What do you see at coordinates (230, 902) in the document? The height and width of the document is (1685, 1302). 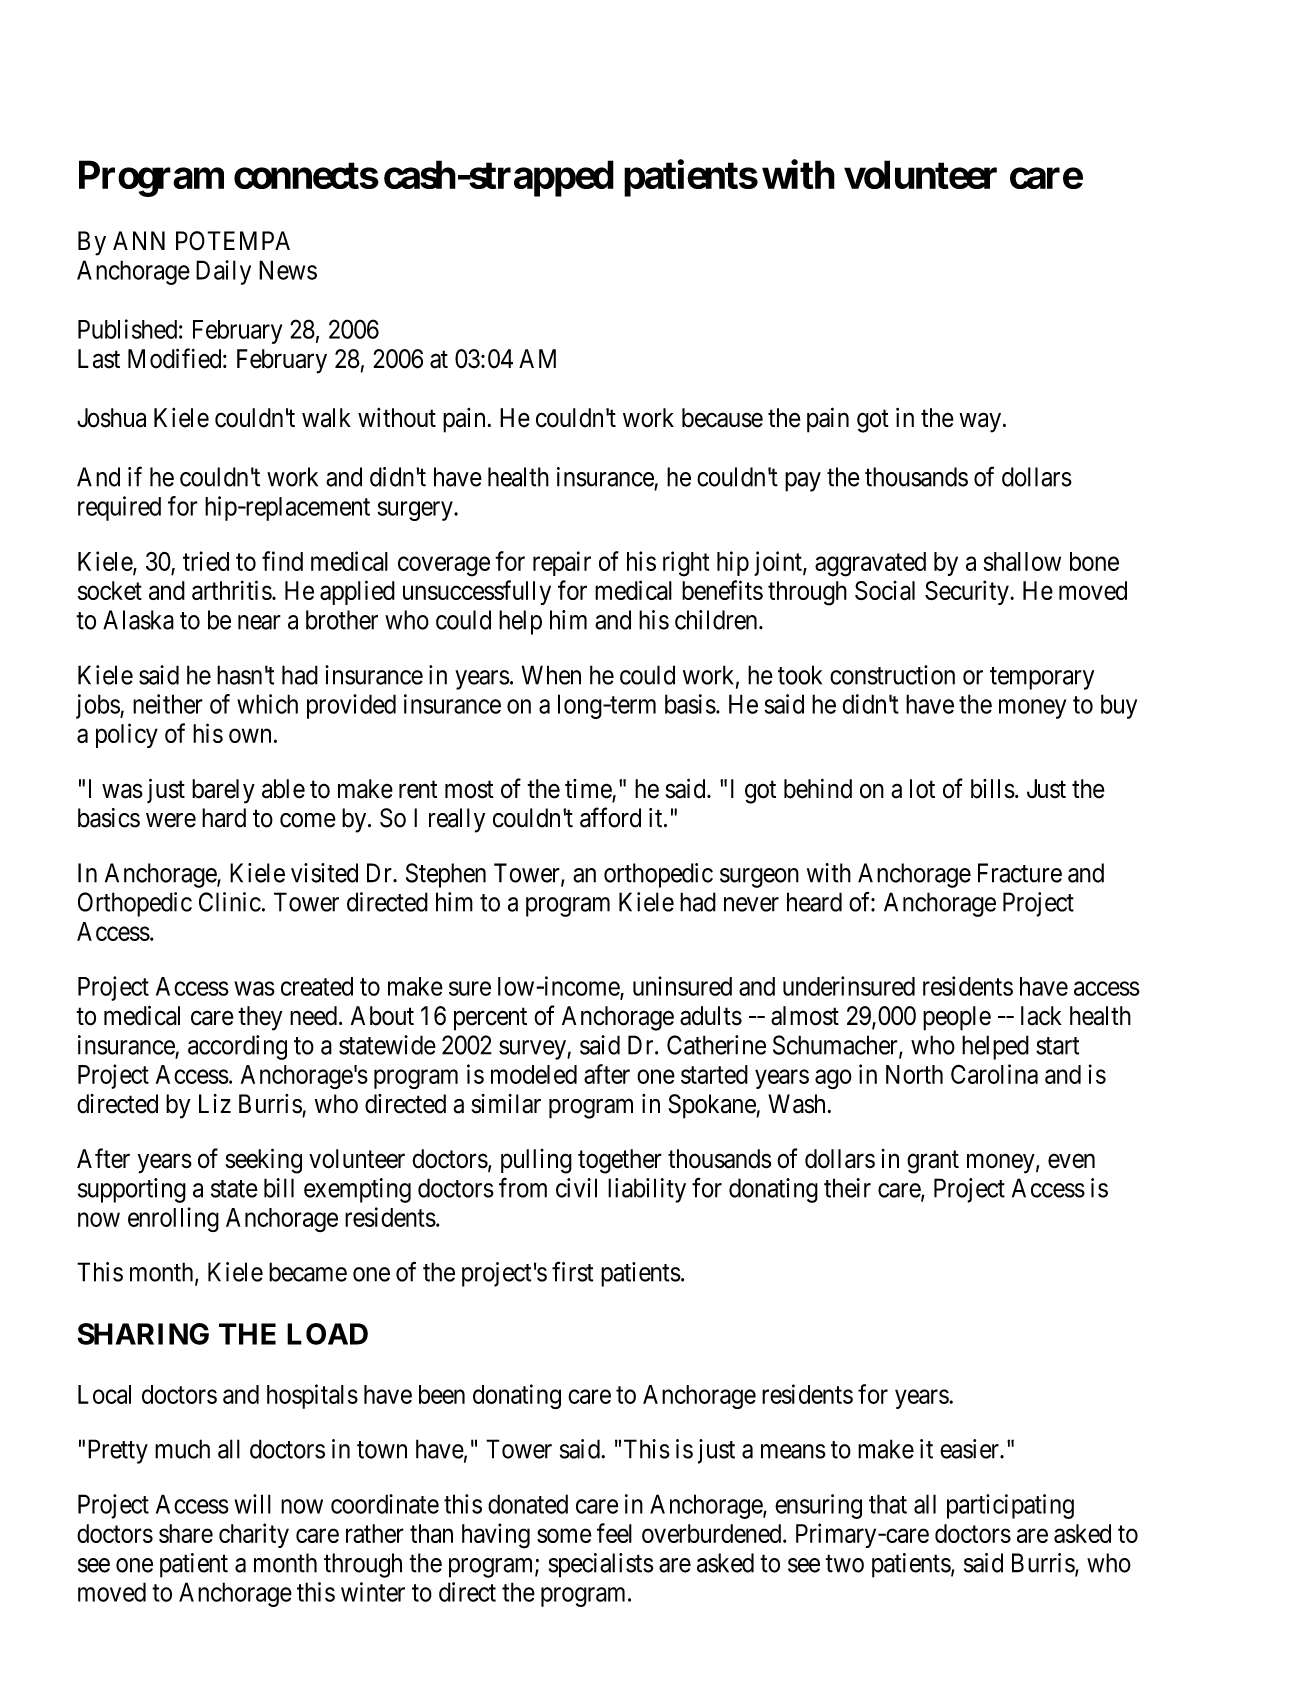 I see `Clinic` at bounding box center [230, 902].
